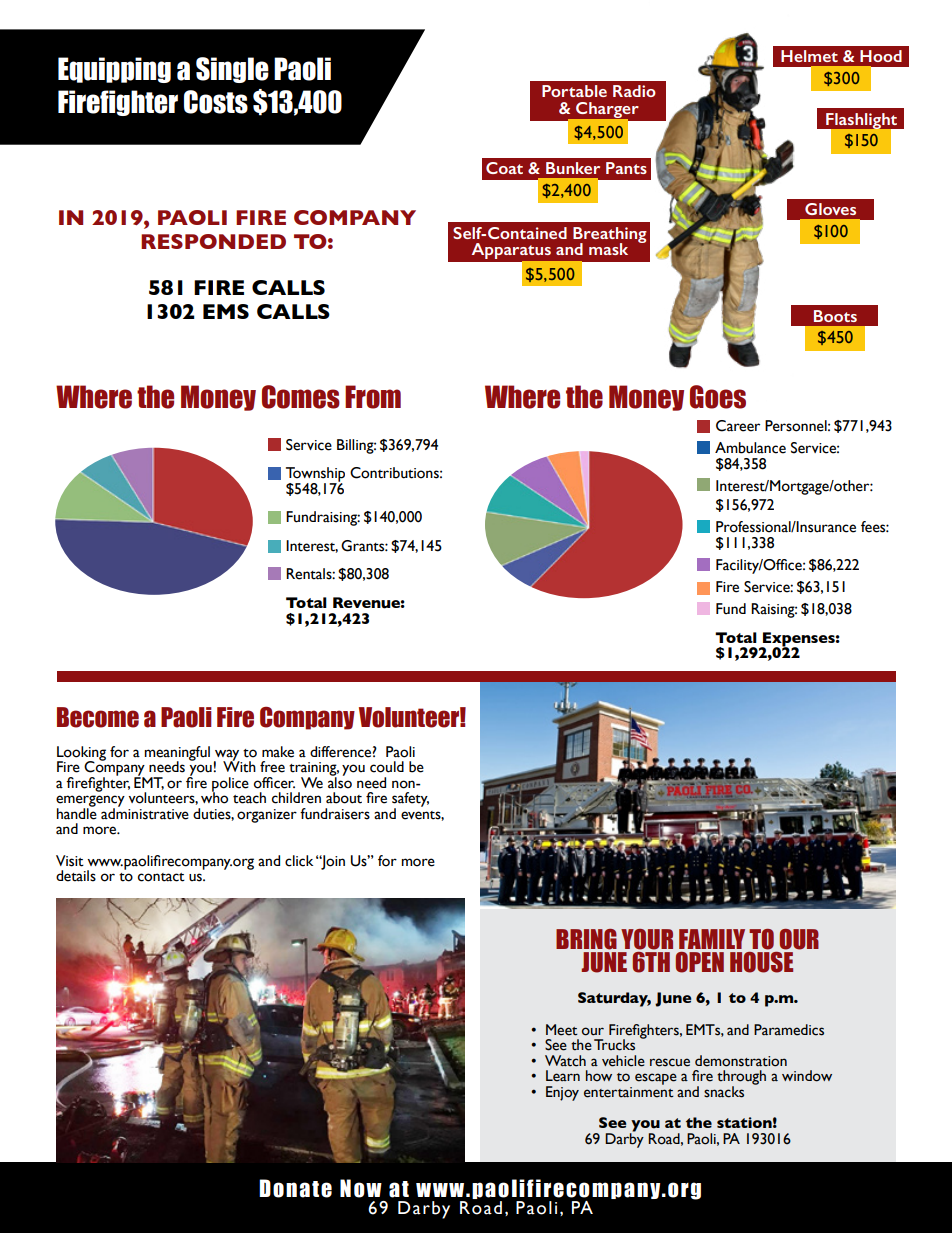 The image size is (952, 1233). I want to click on Comes, so click(301, 397).
